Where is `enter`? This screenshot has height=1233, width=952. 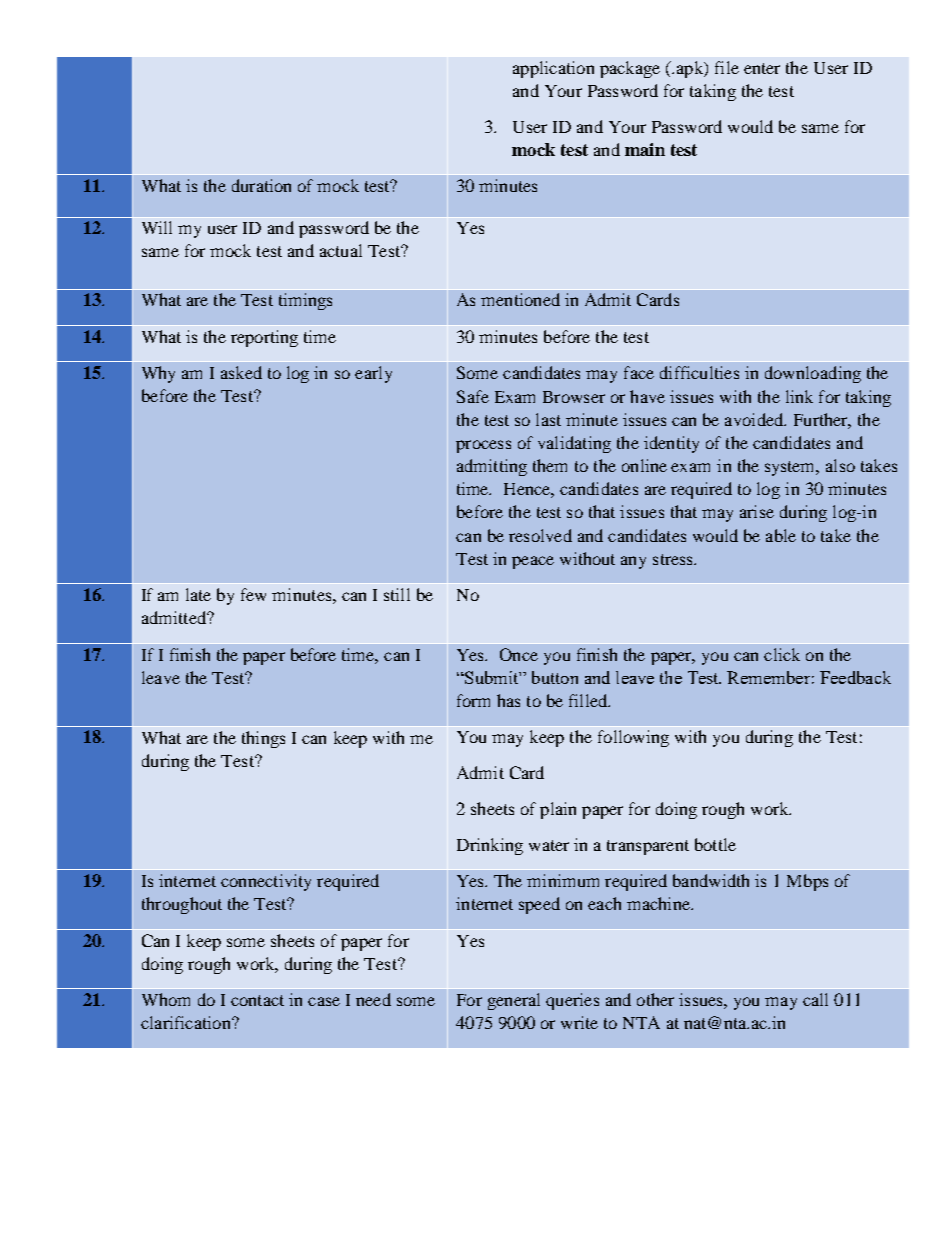 enter is located at coordinates (762, 68).
